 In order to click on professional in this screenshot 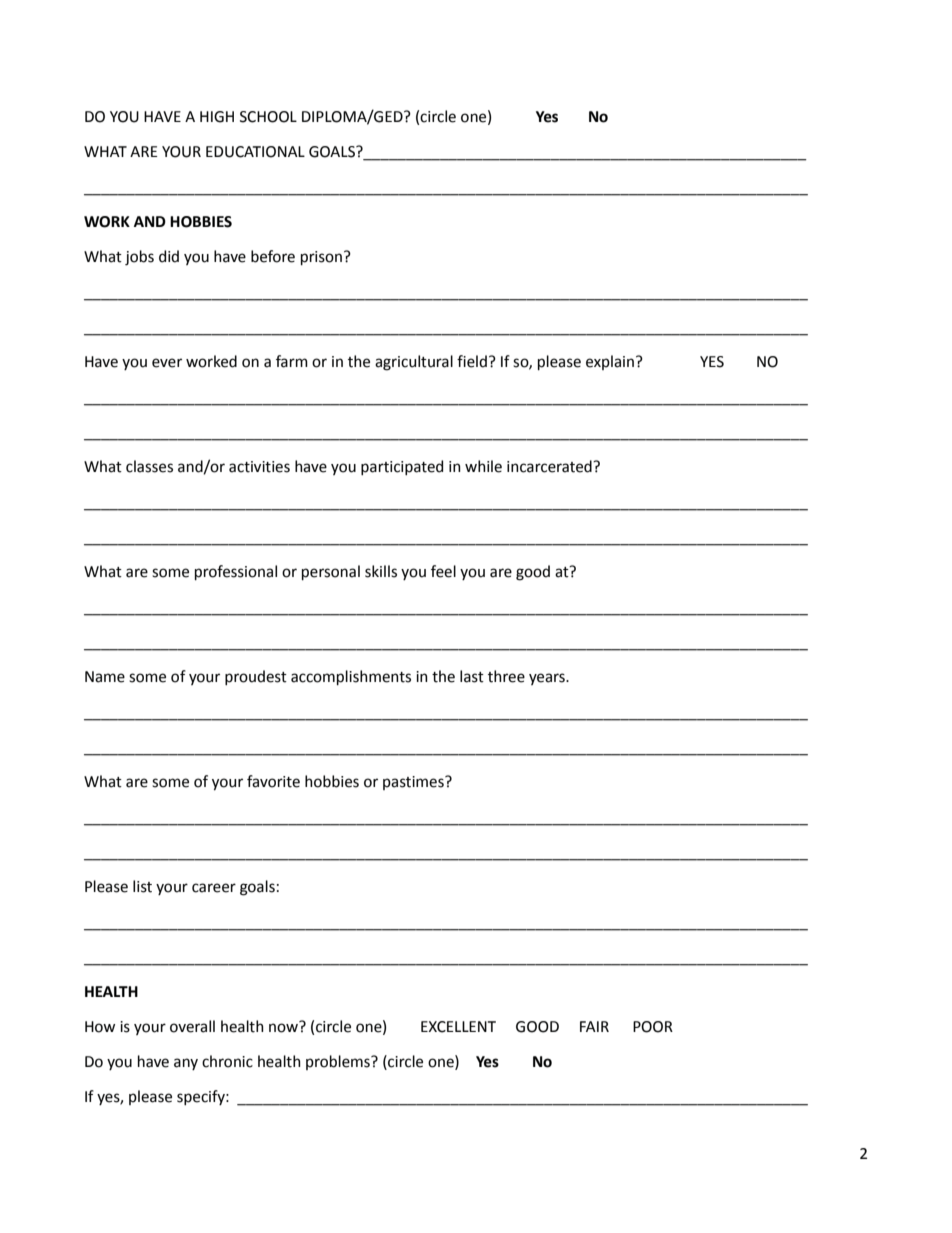, I will do `click(236, 572)`.
